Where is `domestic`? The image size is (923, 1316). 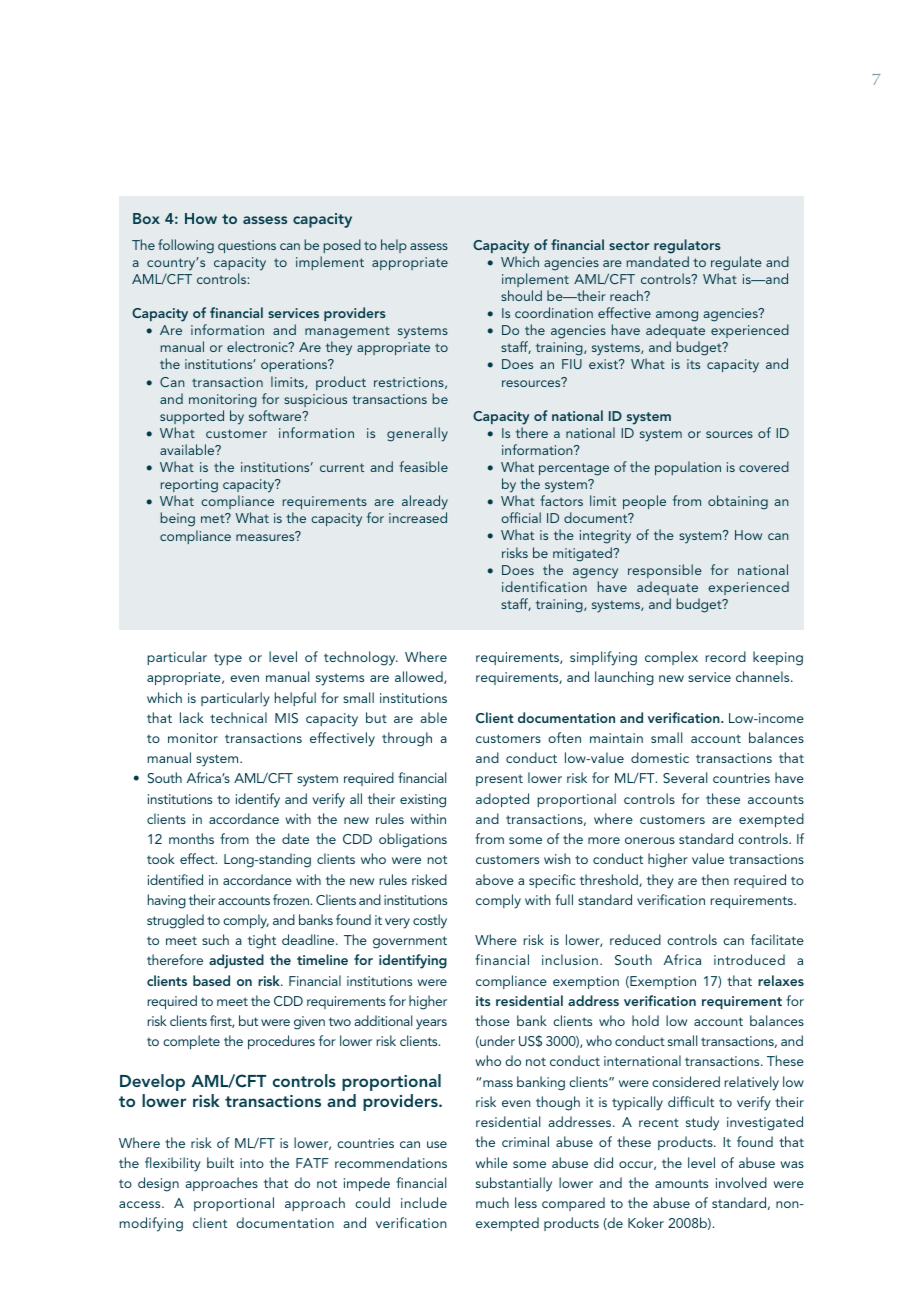 domestic is located at coordinates (660, 757).
